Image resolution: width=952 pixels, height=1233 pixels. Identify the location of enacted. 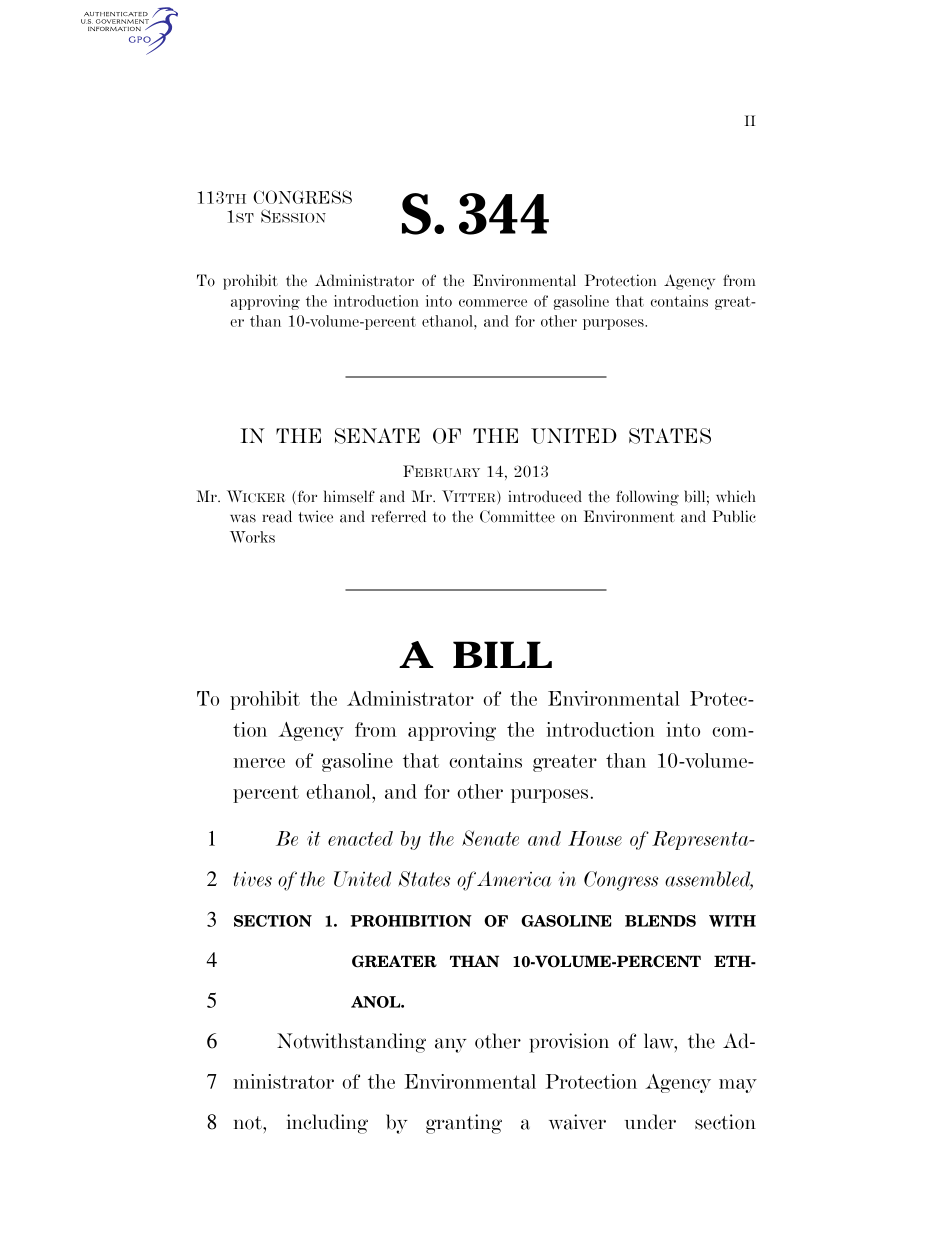
(360, 838).
